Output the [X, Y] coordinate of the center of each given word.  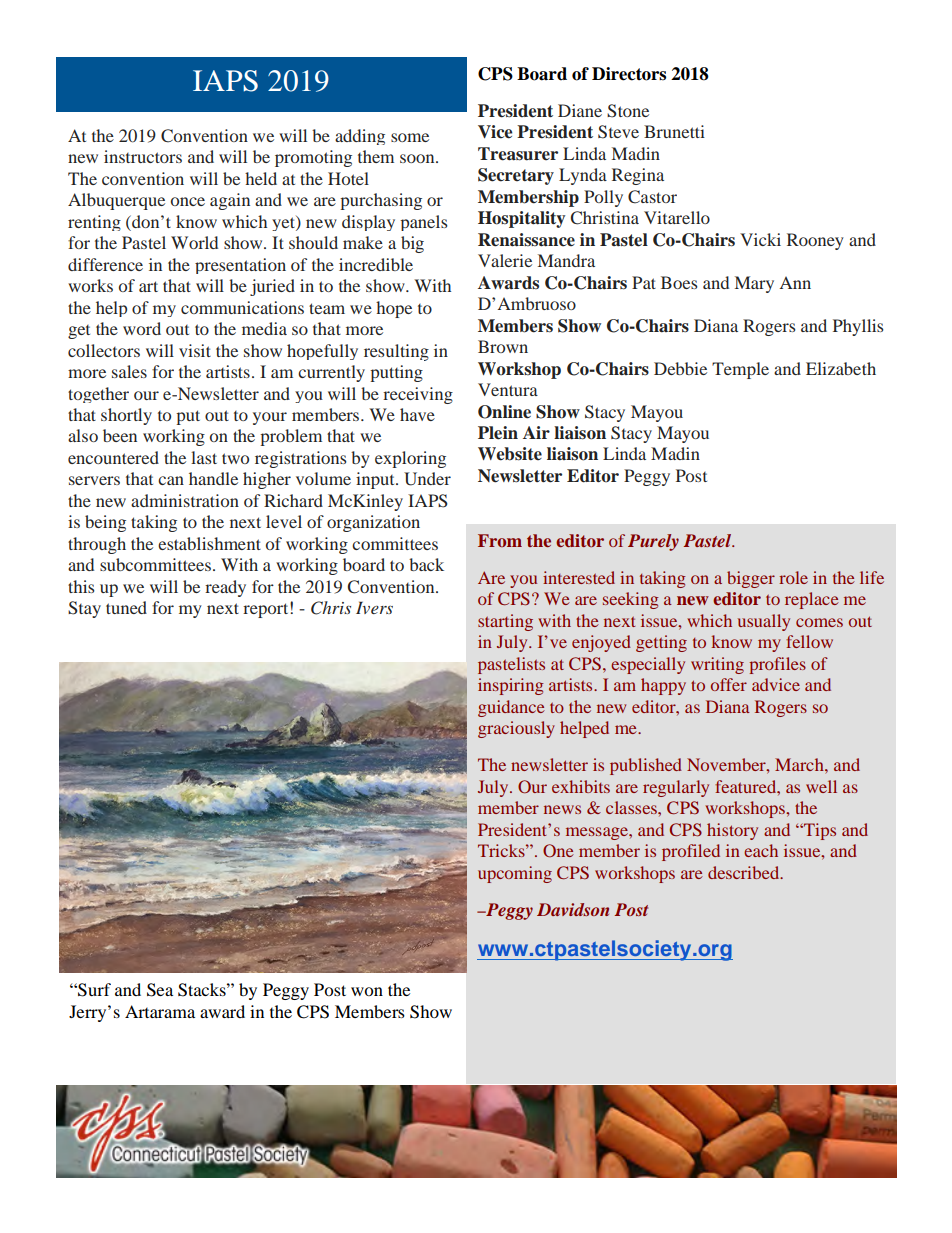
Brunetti [674, 131]
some [410, 137]
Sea [160, 990]
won [367, 991]
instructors [143, 156]
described [745, 872]
